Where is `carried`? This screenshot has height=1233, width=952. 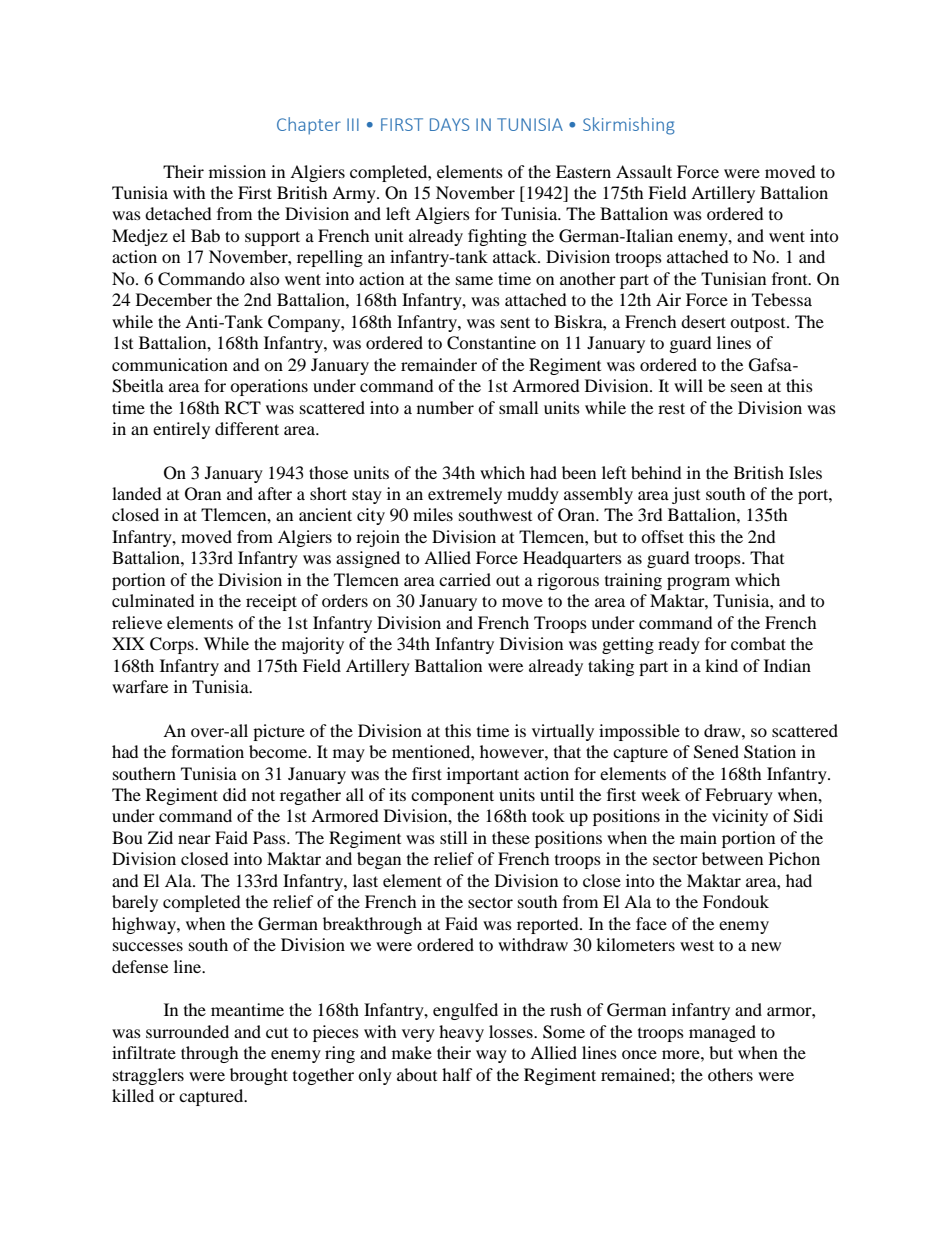
carried is located at coordinates (465, 579).
